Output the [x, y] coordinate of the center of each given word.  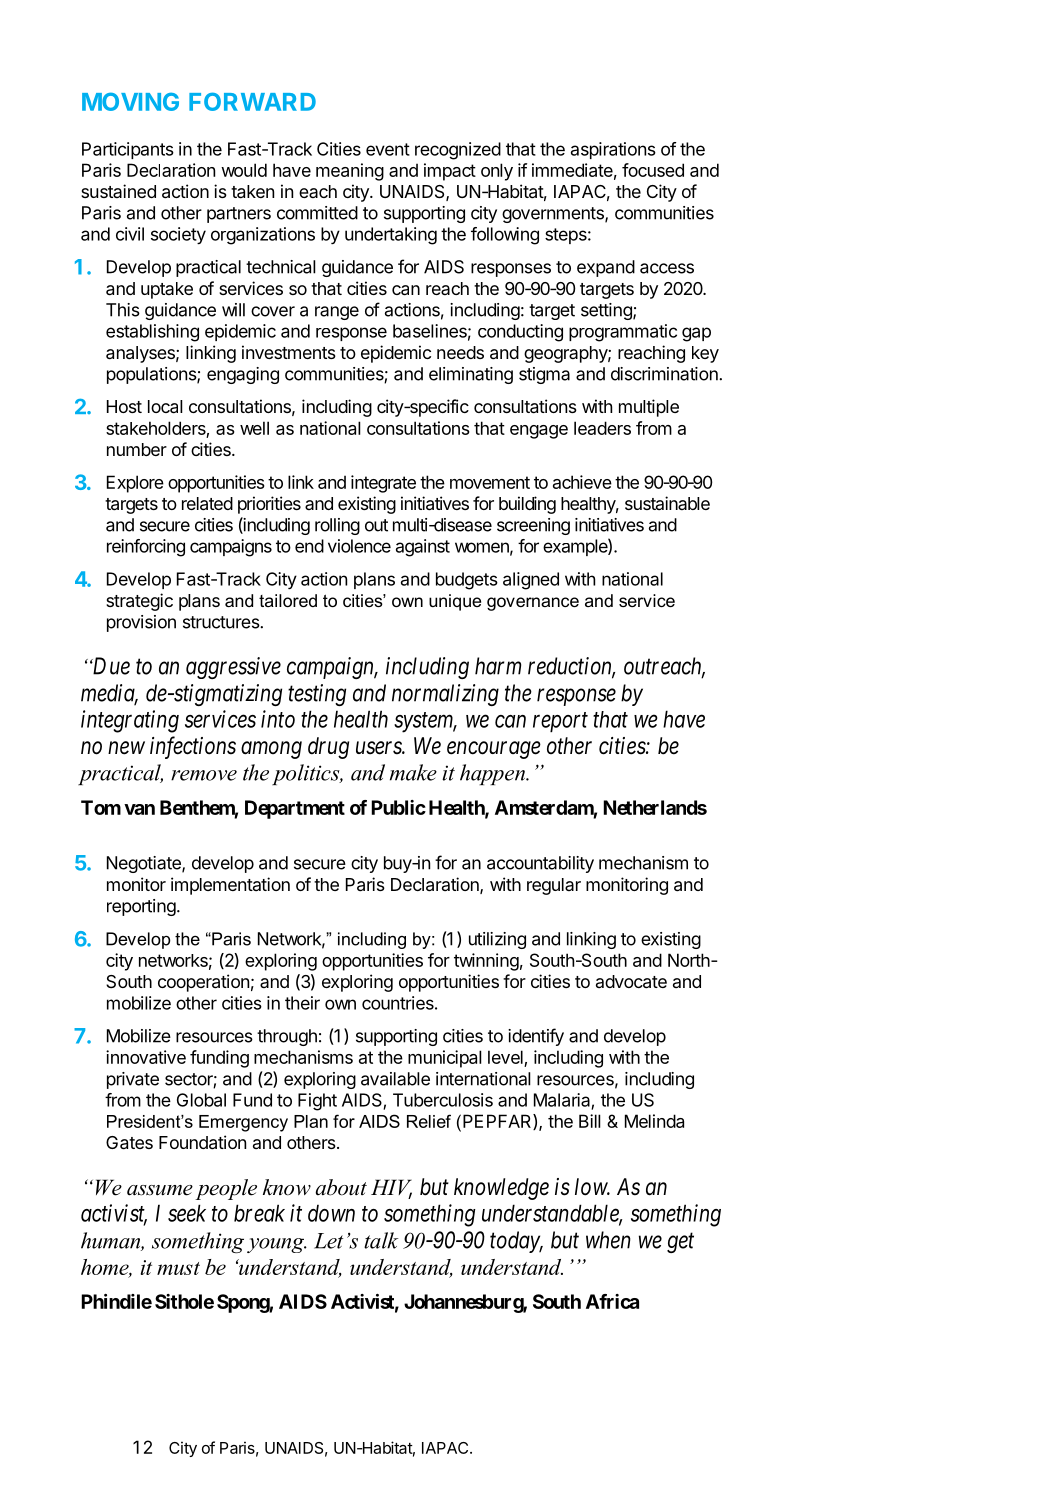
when [608, 1240]
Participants [128, 150]
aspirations [613, 150]
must [178, 1268]
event [388, 149]
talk [381, 1240]
